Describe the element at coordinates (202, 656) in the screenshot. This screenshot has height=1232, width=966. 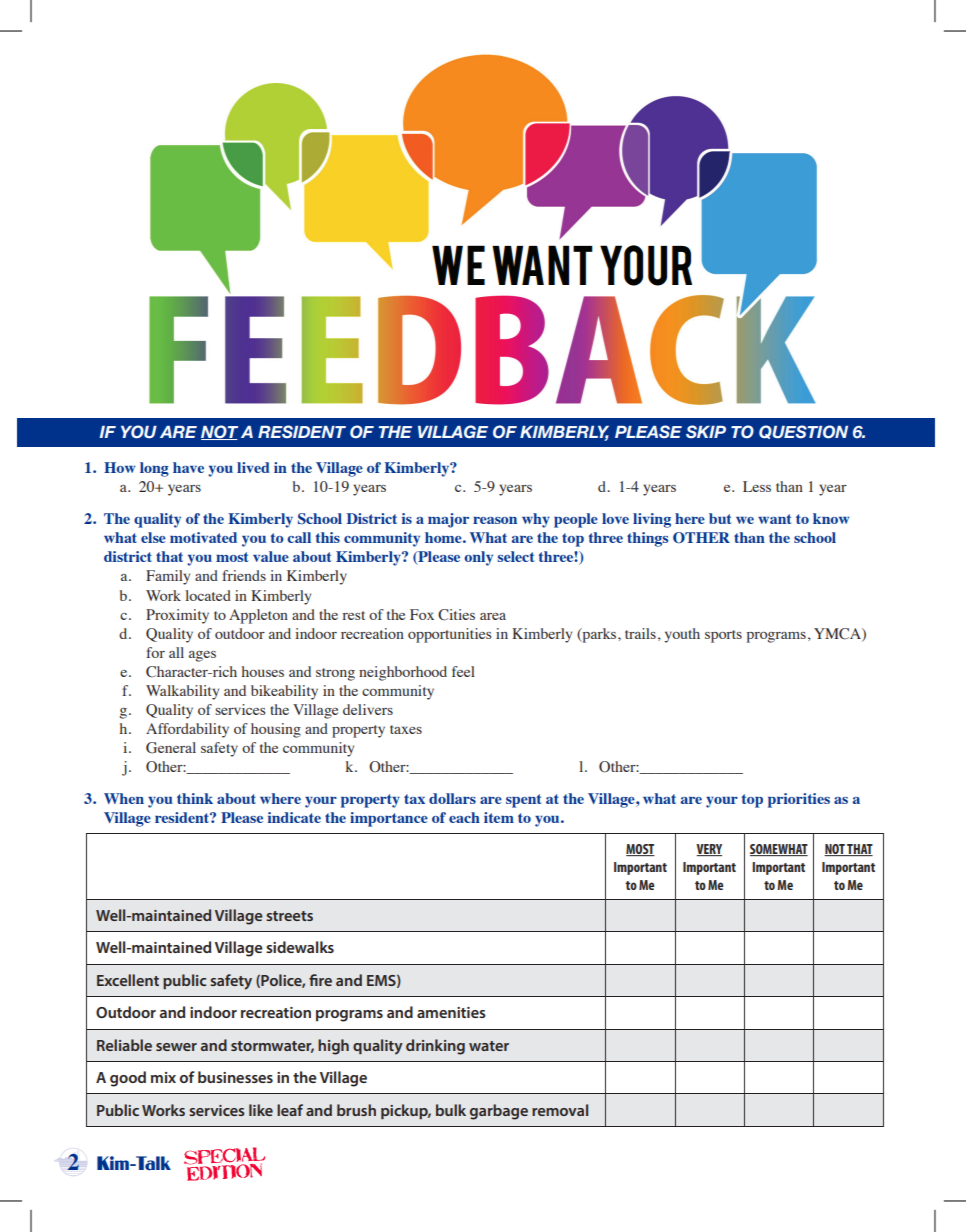
I see `ages` at that location.
